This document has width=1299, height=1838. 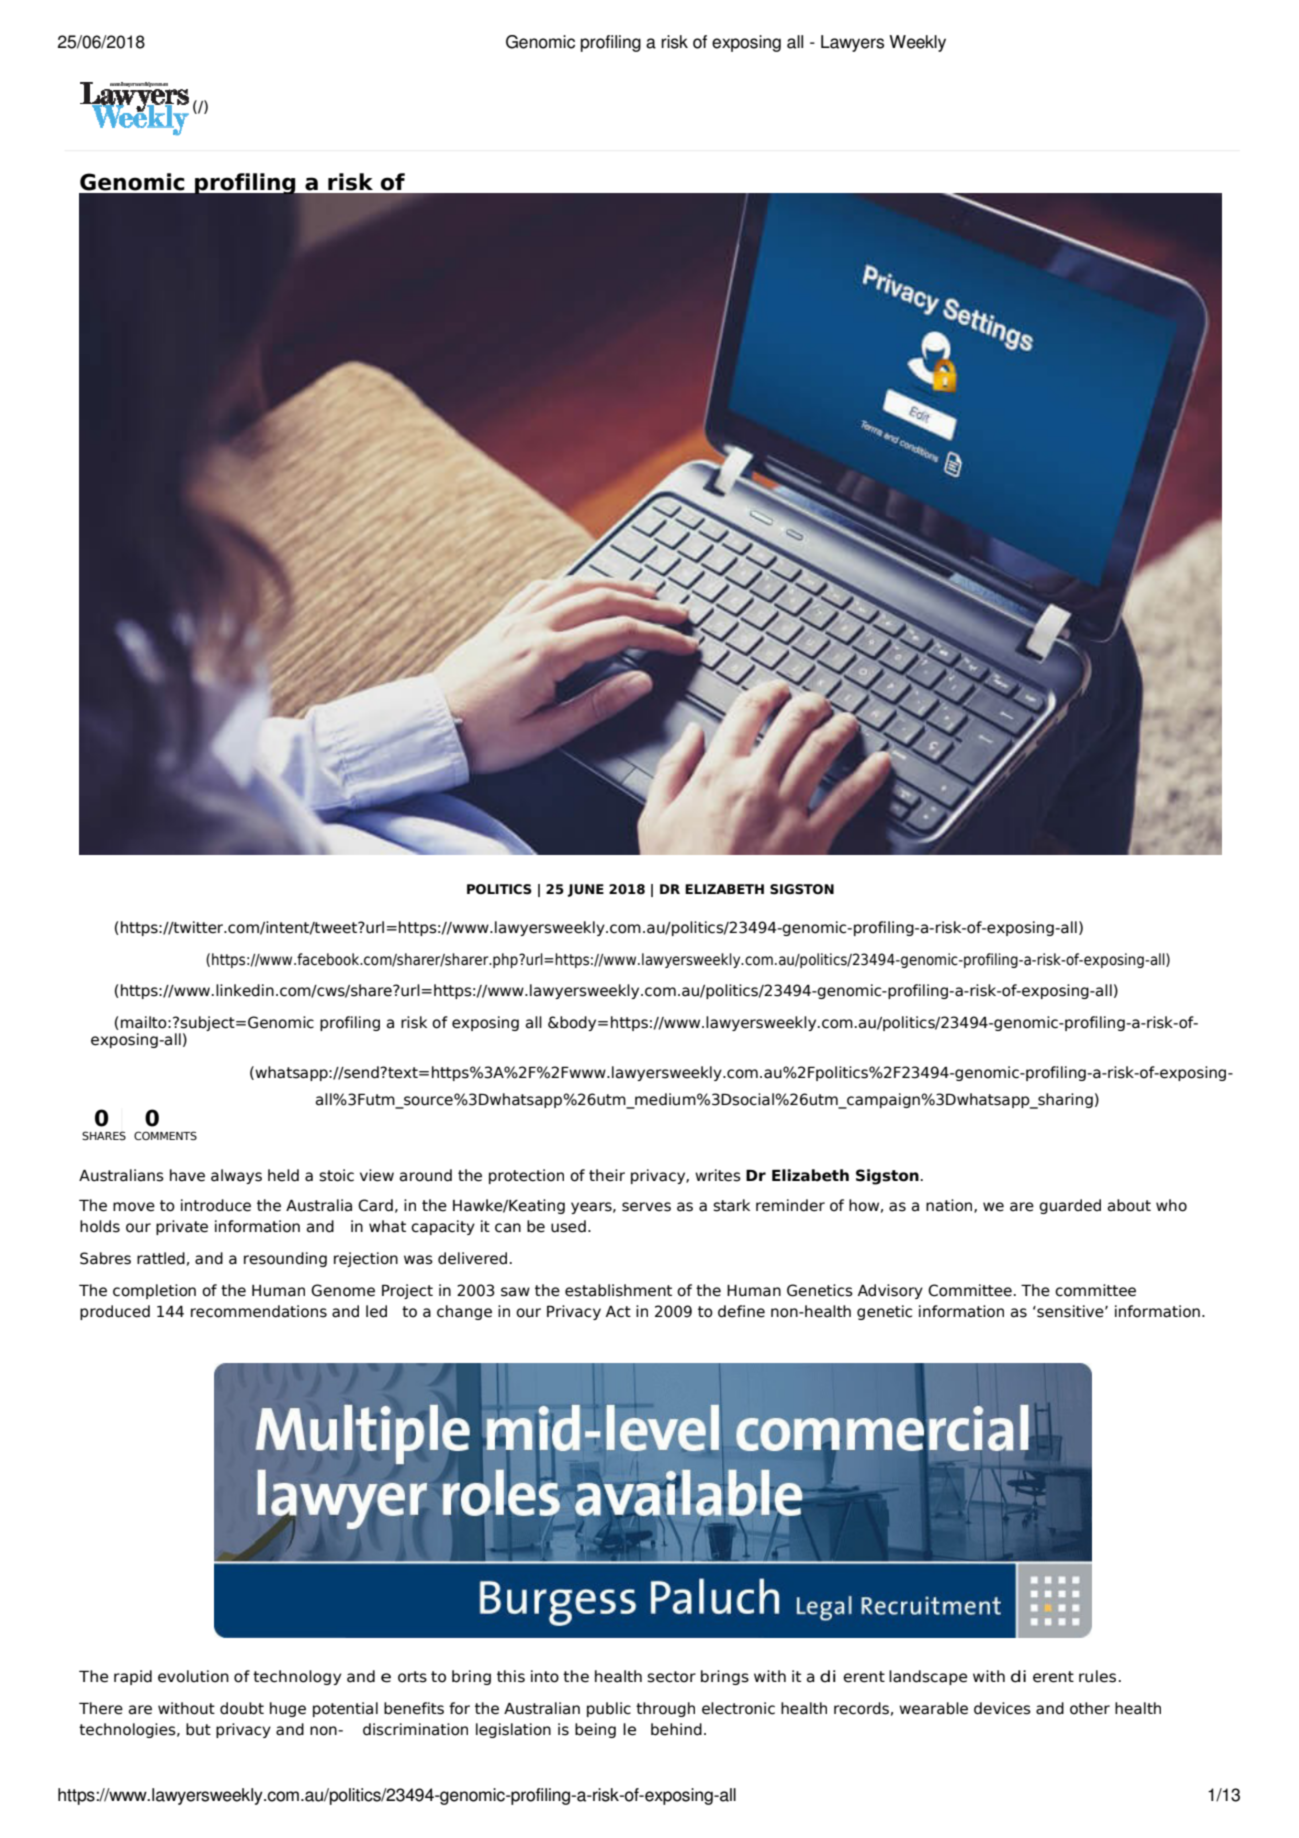 I want to click on evolution, so click(x=193, y=1676).
